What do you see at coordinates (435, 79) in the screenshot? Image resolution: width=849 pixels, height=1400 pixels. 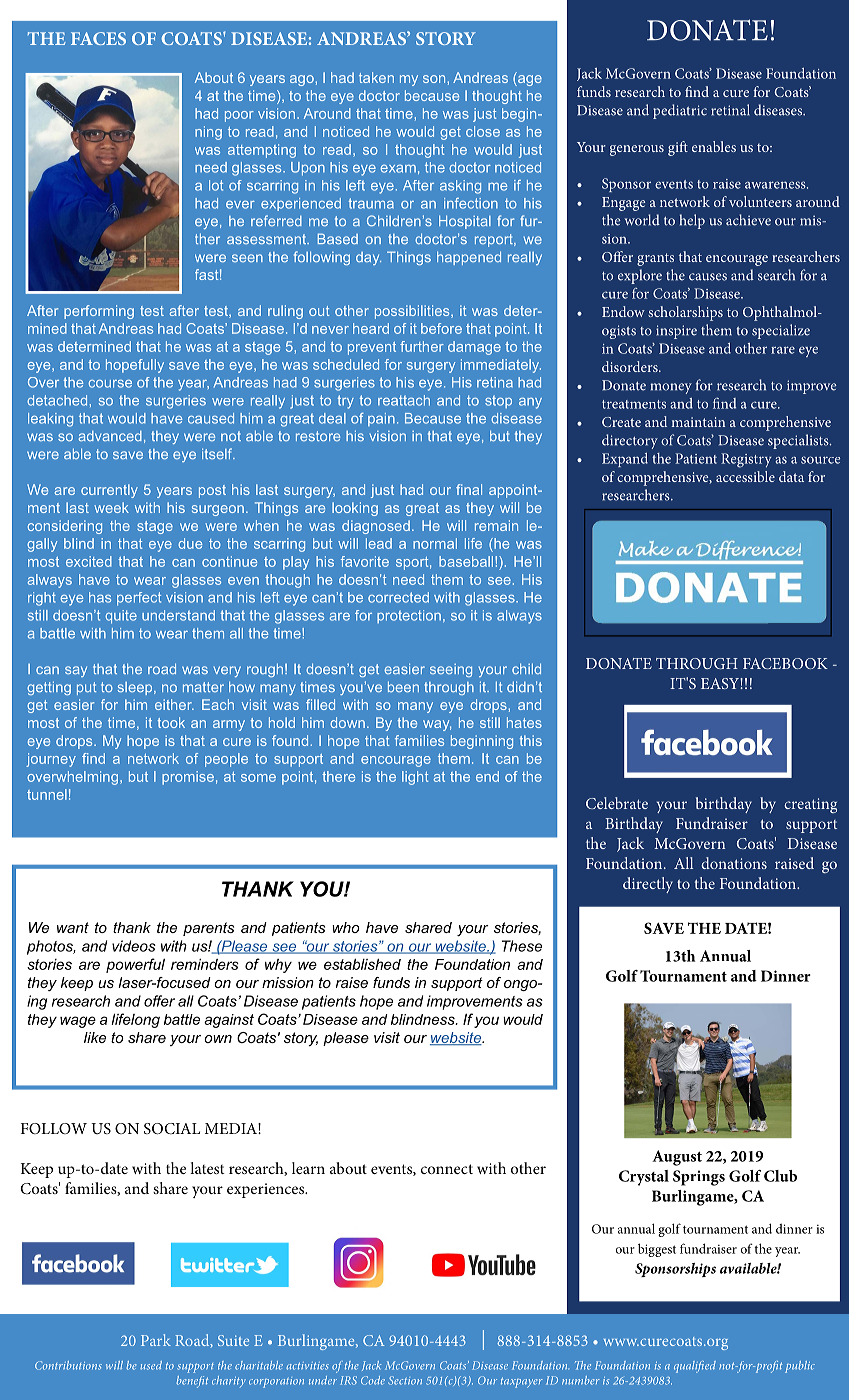 I see `son` at bounding box center [435, 79].
